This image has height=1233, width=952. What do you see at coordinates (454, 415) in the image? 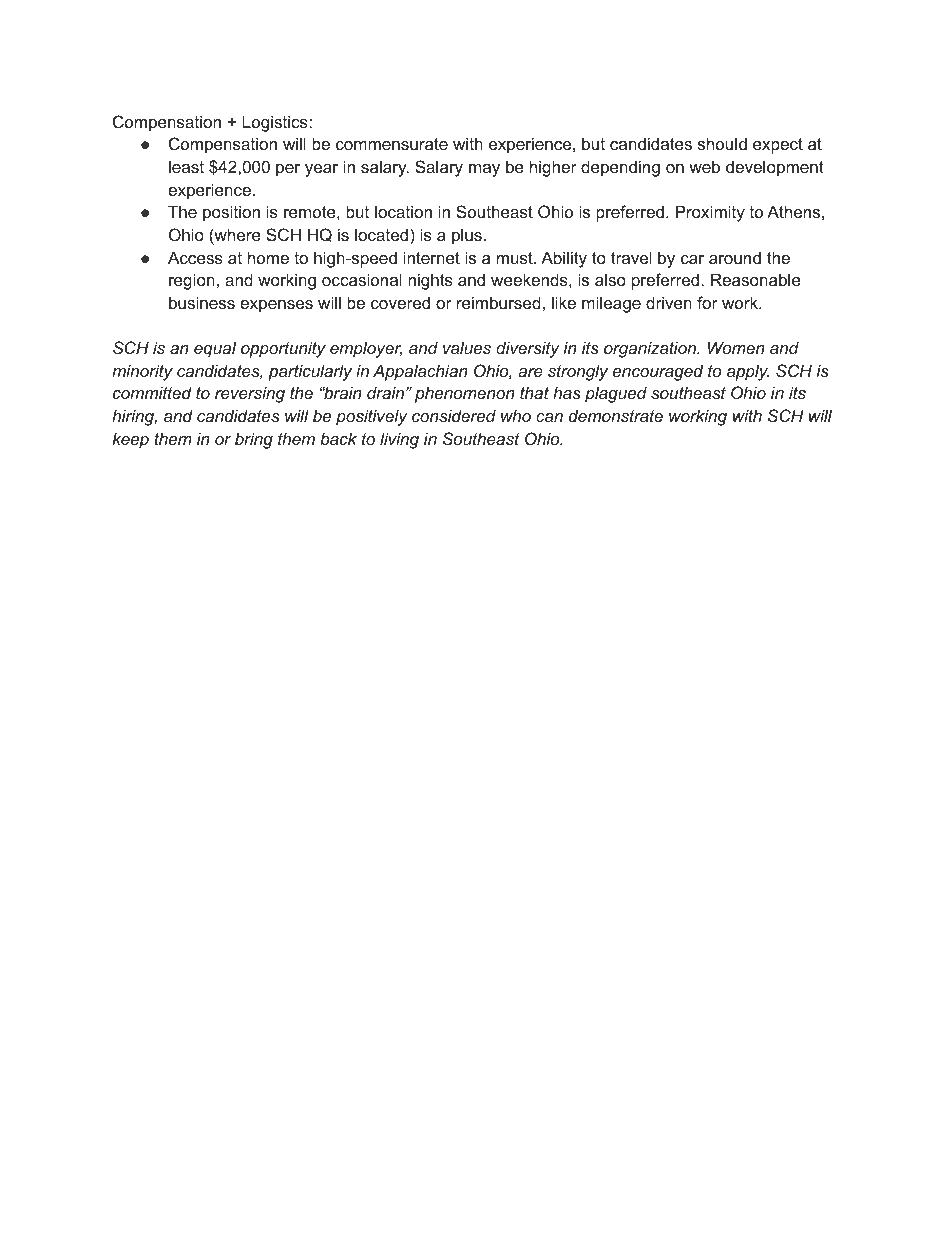
I see `considered` at bounding box center [454, 415].
